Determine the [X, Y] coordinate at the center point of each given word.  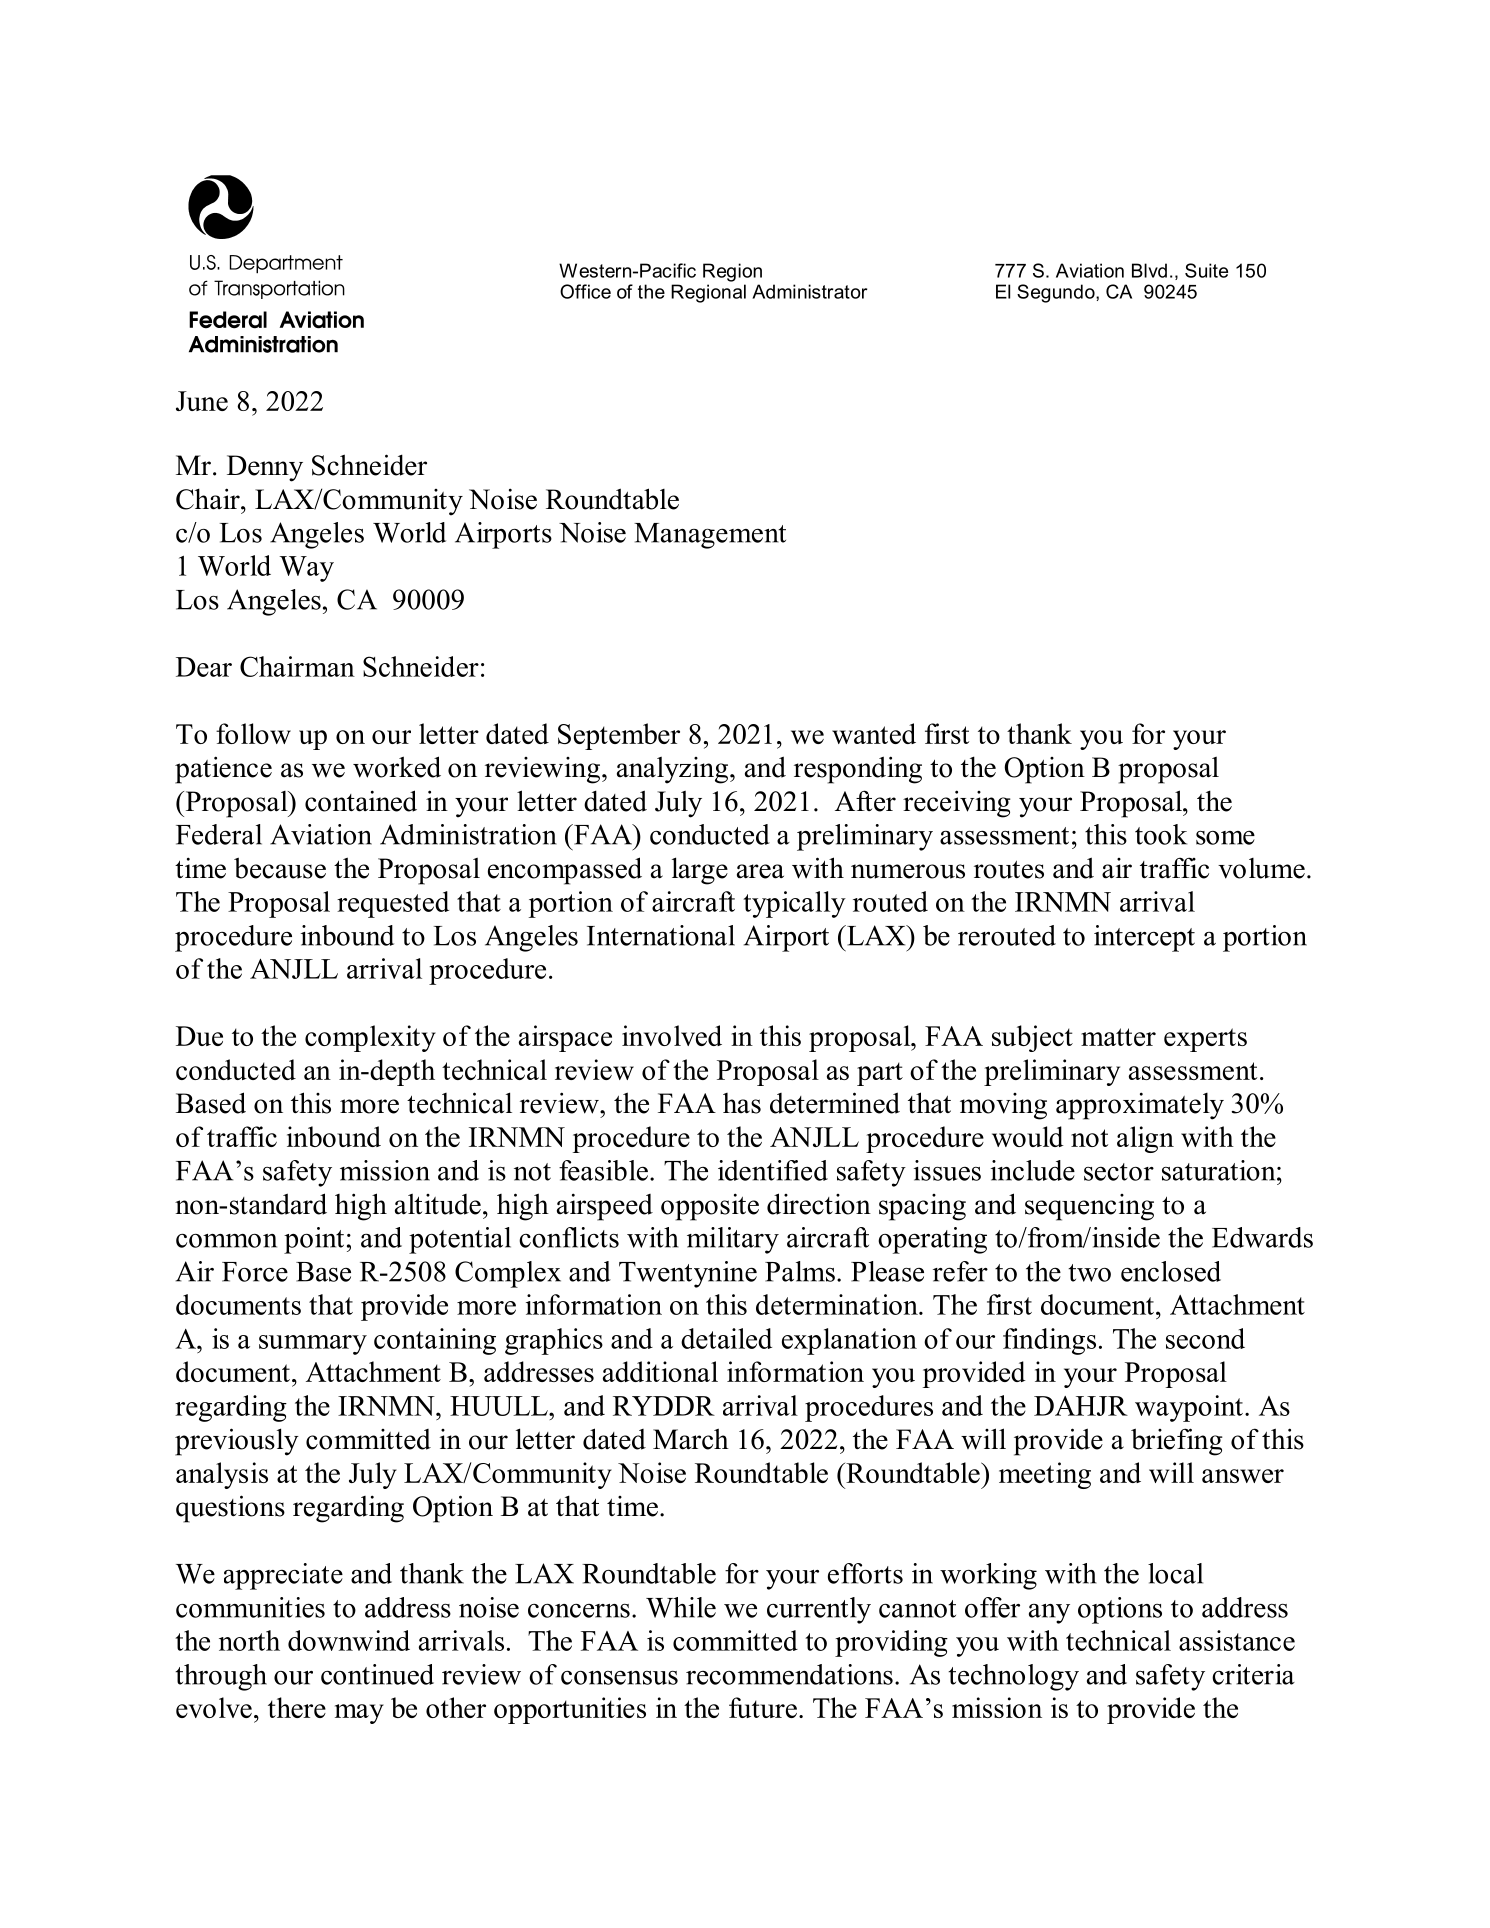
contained [361, 801]
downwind [349, 1640]
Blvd [1149, 270]
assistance [1237, 1640]
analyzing [674, 770]
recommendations [789, 1674]
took [1161, 834]
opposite [710, 1207]
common [226, 1241]
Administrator [809, 291]
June [202, 401]
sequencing [1089, 1207]
